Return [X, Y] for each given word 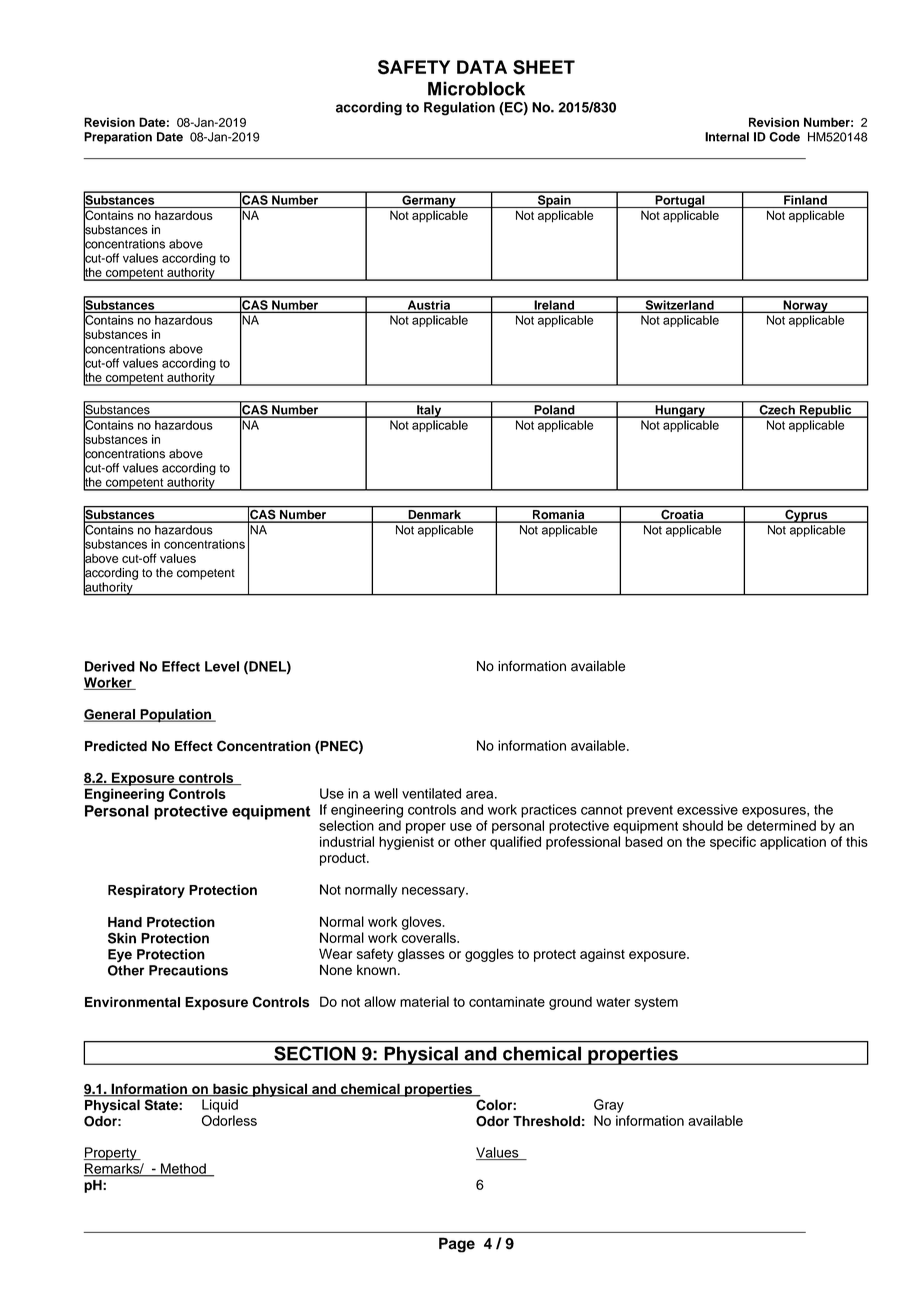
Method [183, 1169]
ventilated [431, 793]
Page [457, 1245]
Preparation [118, 138]
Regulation [459, 109]
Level [222, 666]
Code [784, 137]
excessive [707, 809]
